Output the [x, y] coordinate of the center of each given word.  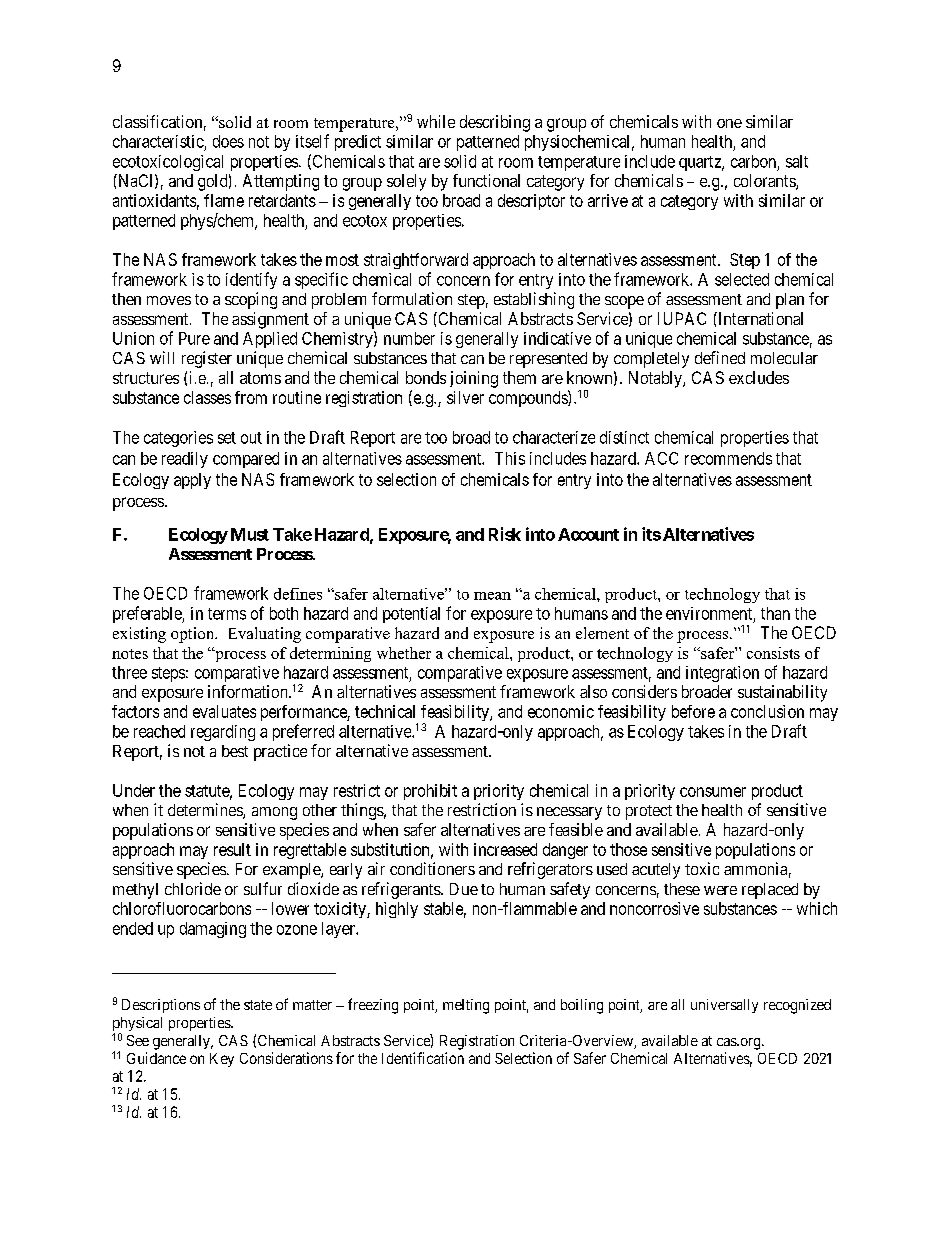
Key [222, 1060]
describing [495, 123]
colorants [765, 182]
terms [227, 614]
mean [492, 596]
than [775, 613]
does [228, 141]
